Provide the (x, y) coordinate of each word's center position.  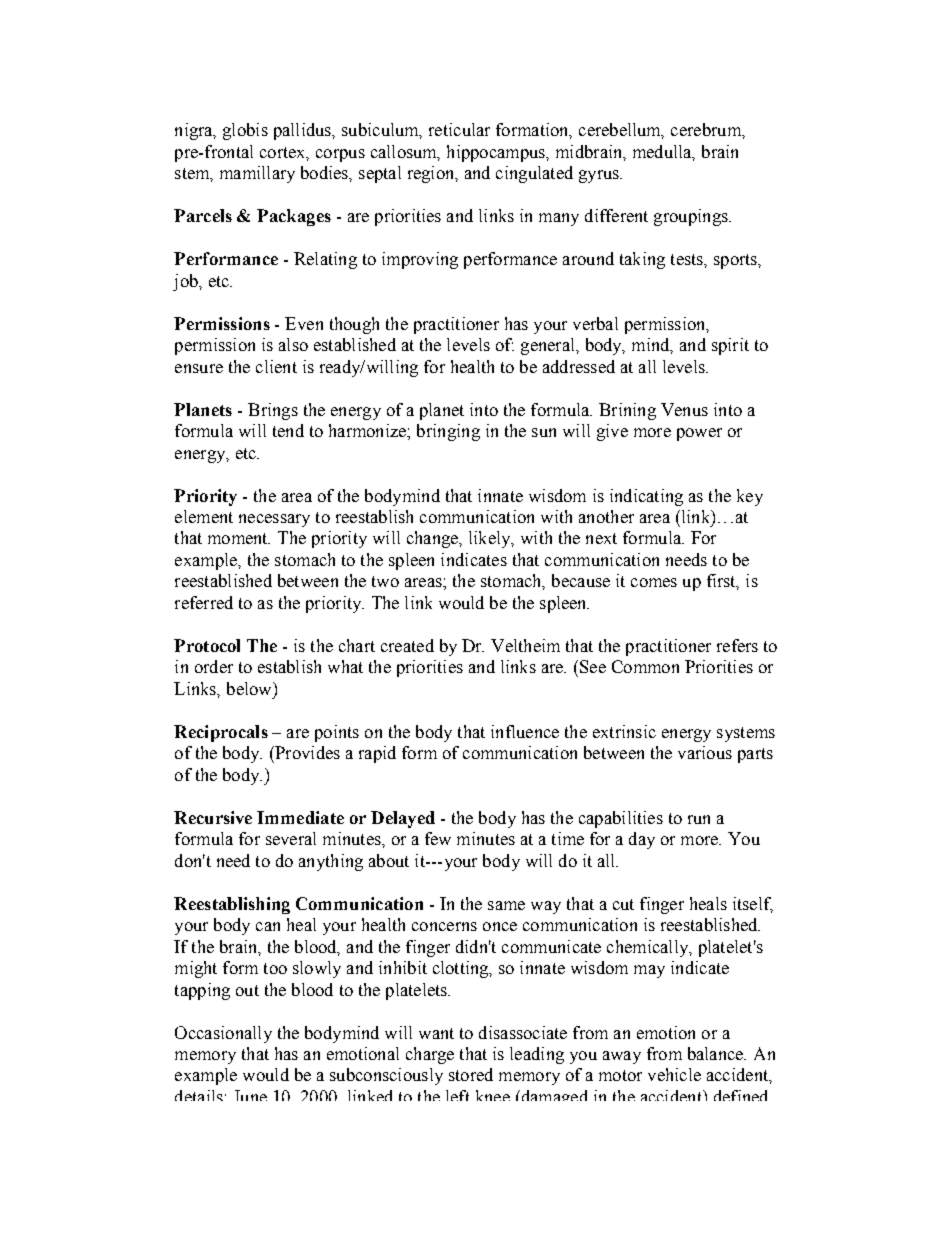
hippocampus (497, 153)
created (407, 645)
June (251, 1095)
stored (471, 1074)
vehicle (674, 1074)
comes (654, 582)
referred (204, 602)
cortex (284, 153)
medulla (663, 152)
